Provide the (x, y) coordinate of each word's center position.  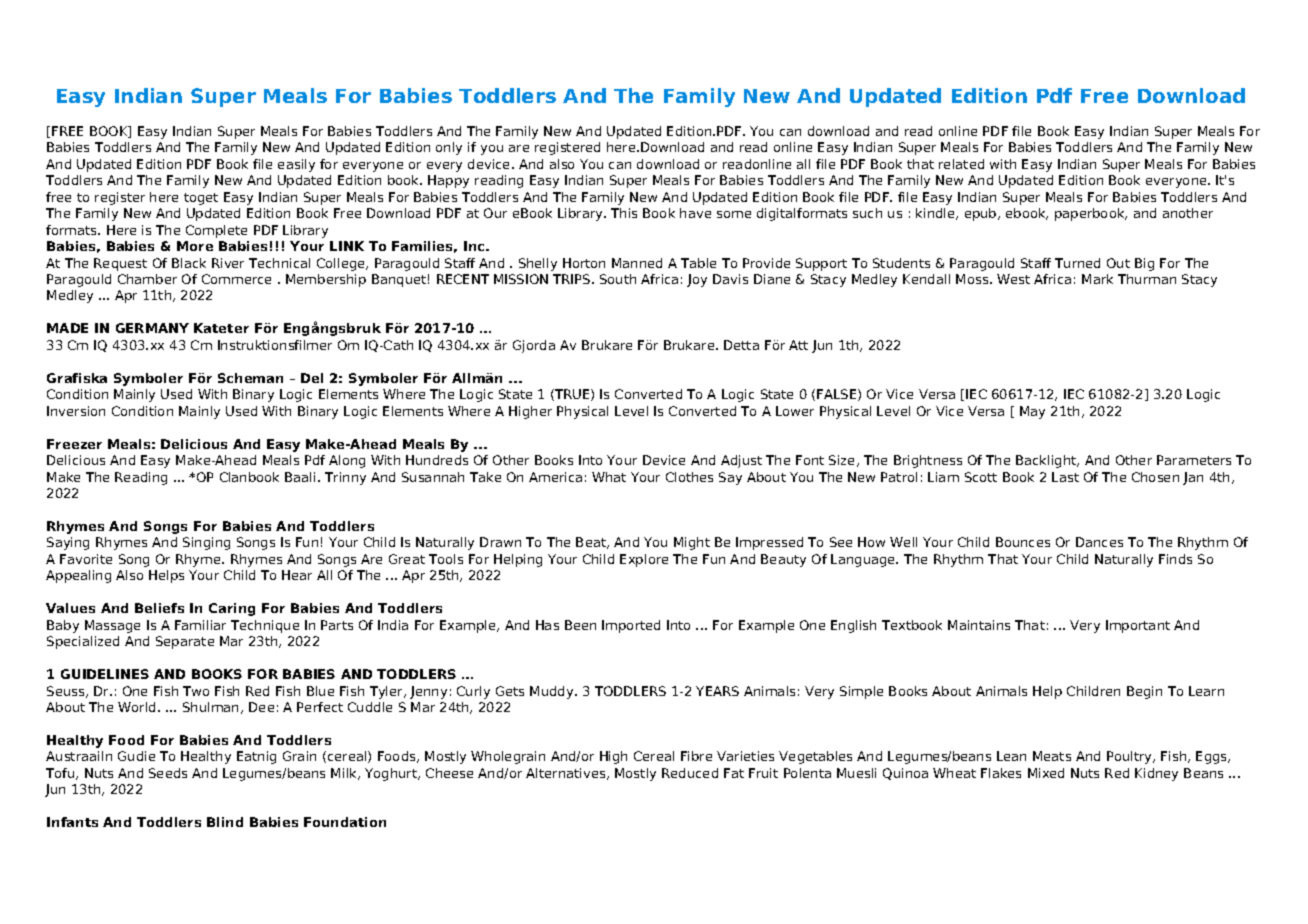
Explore (644, 560)
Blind (225, 822)
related (961, 164)
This (624, 213)
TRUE (572, 395)
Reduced (690, 773)
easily (296, 165)
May (1032, 412)
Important (1138, 626)
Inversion (76, 411)
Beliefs (159, 608)
